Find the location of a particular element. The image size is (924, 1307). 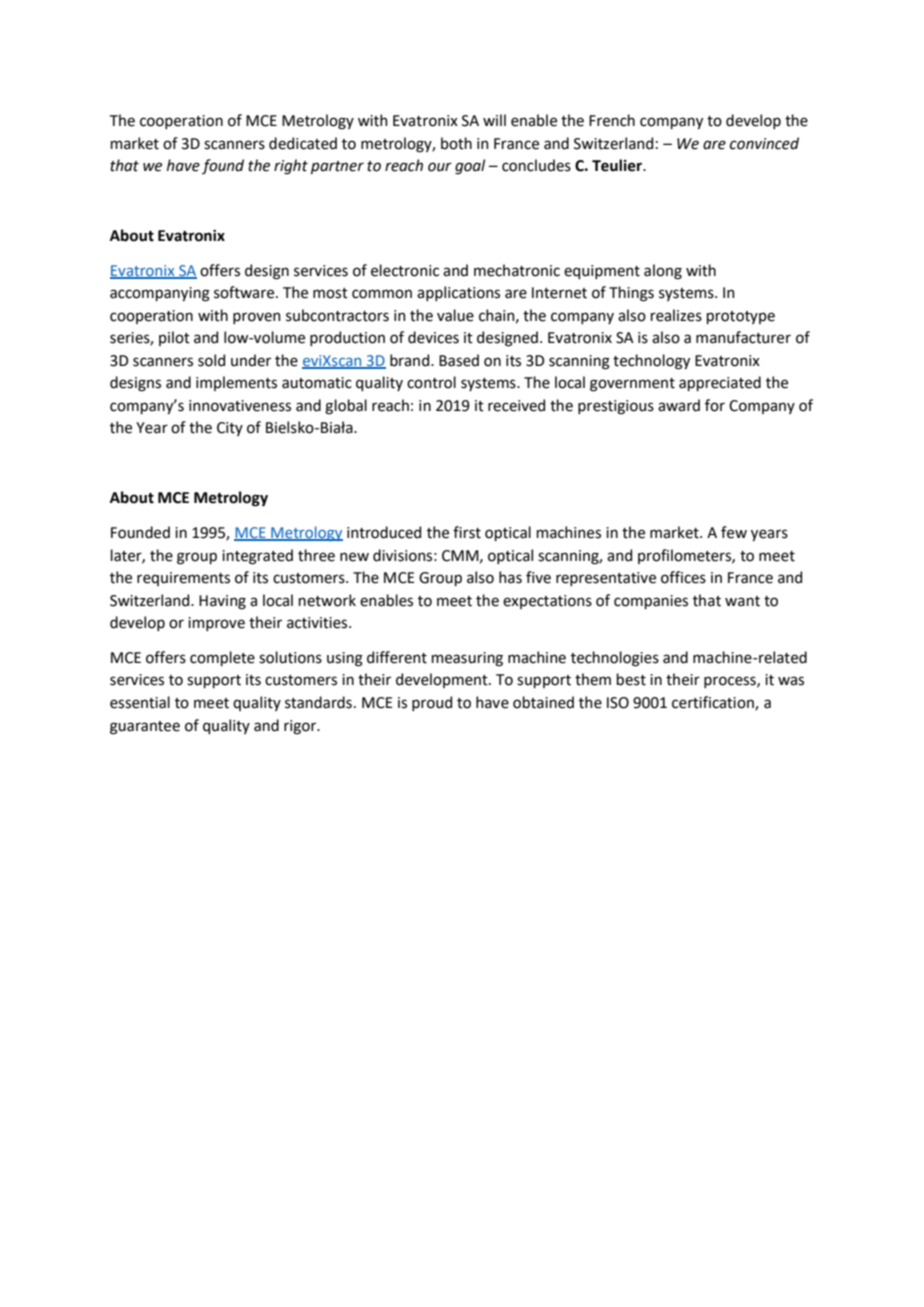

essential is located at coordinates (140, 702).
